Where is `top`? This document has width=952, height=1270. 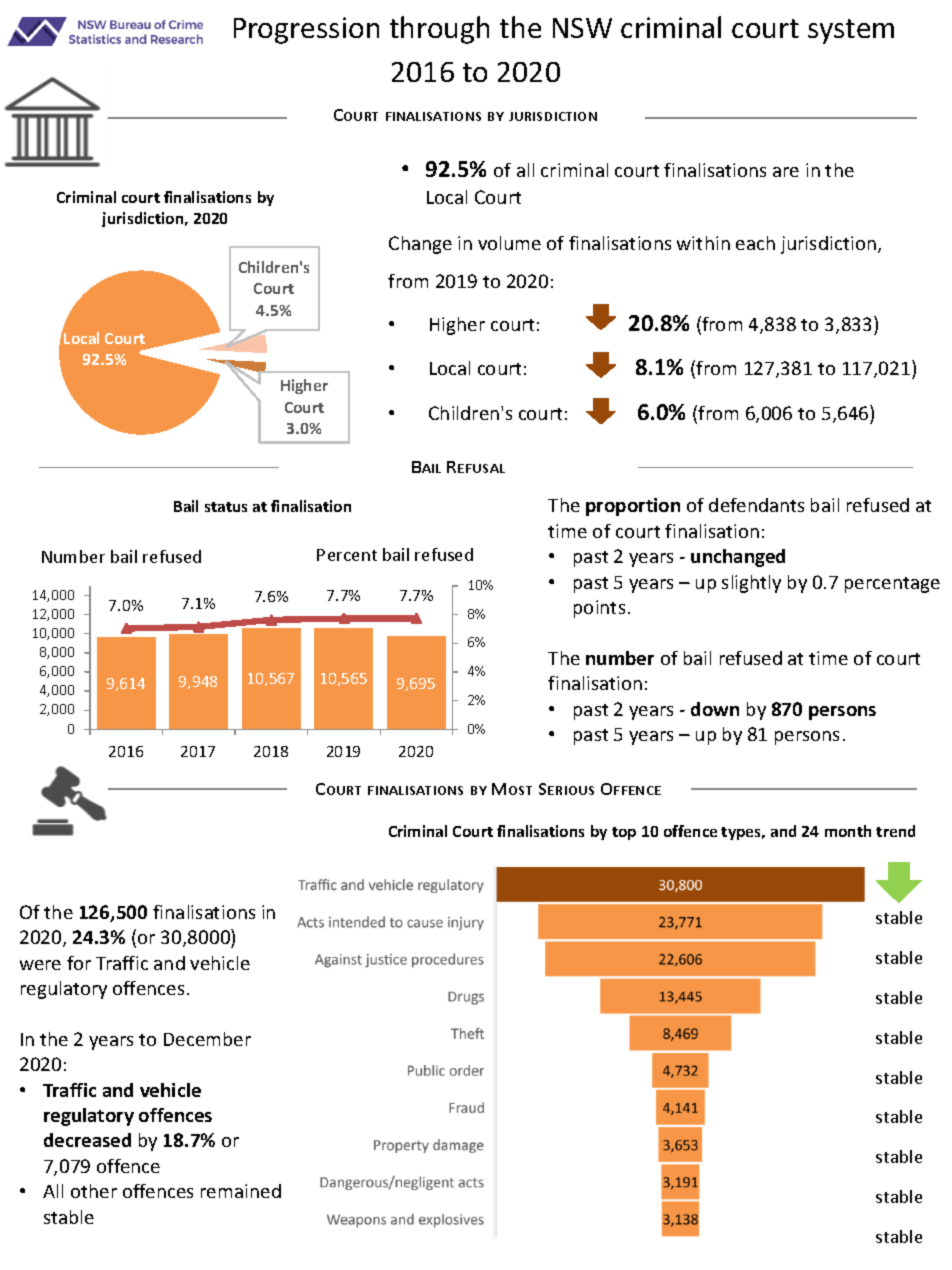 top is located at coordinates (624, 833).
